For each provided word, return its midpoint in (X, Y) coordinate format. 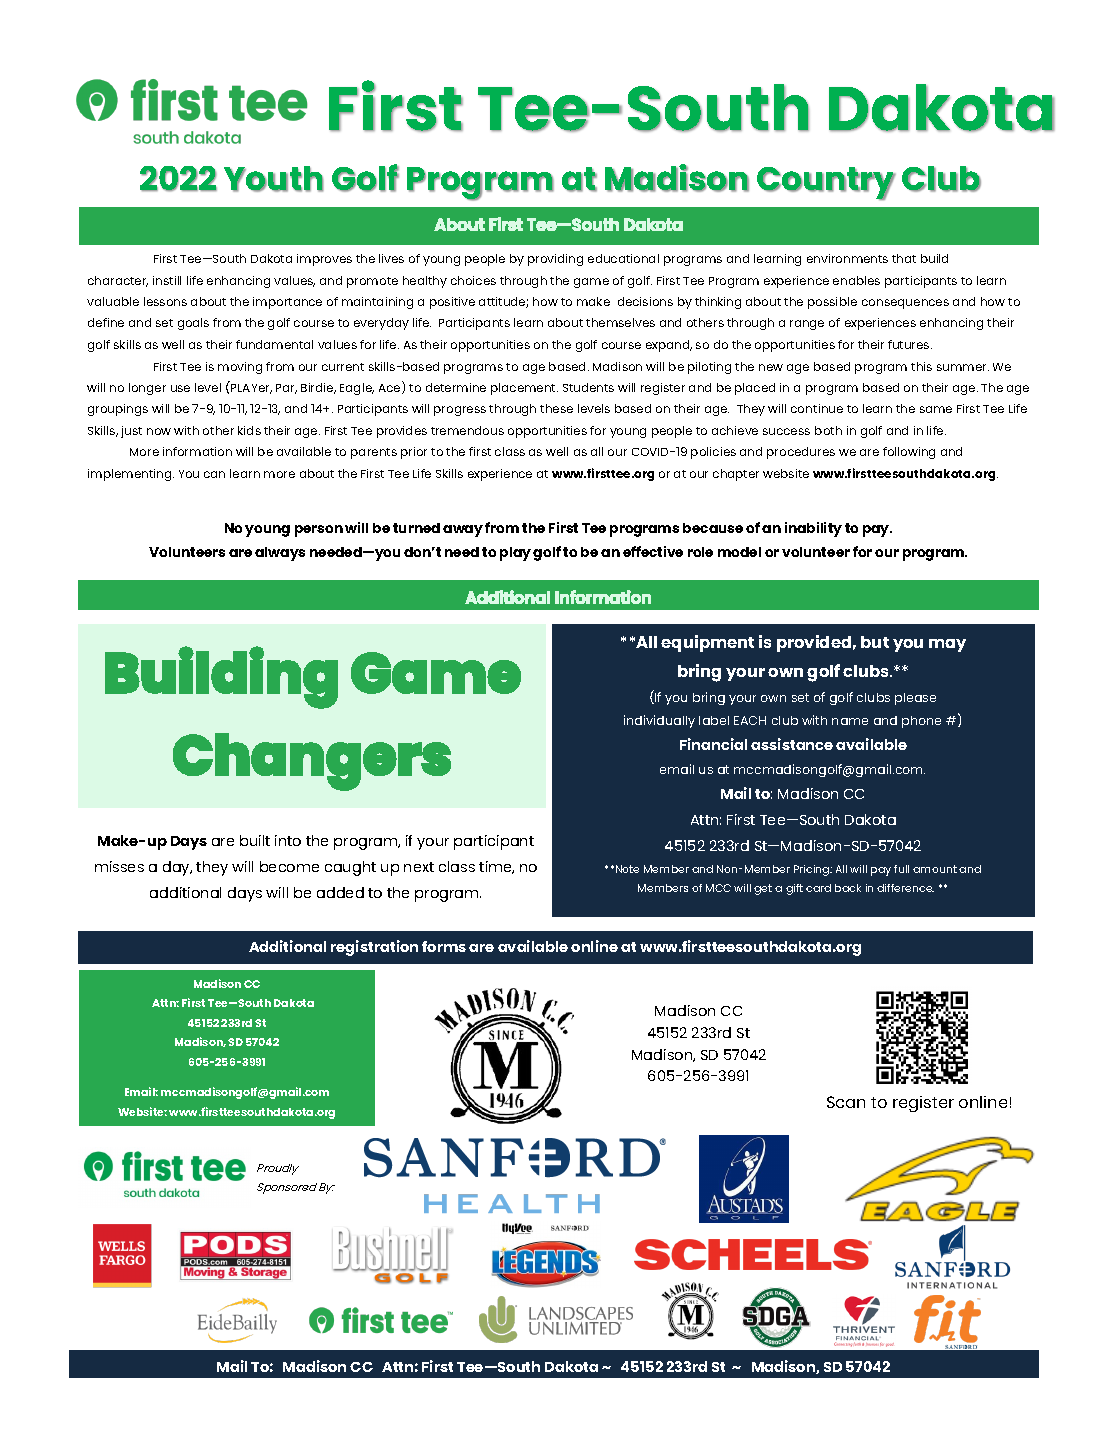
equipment (707, 643)
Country (826, 183)
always (280, 554)
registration (374, 948)
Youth (274, 179)
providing (555, 260)
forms (444, 946)
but (875, 642)
